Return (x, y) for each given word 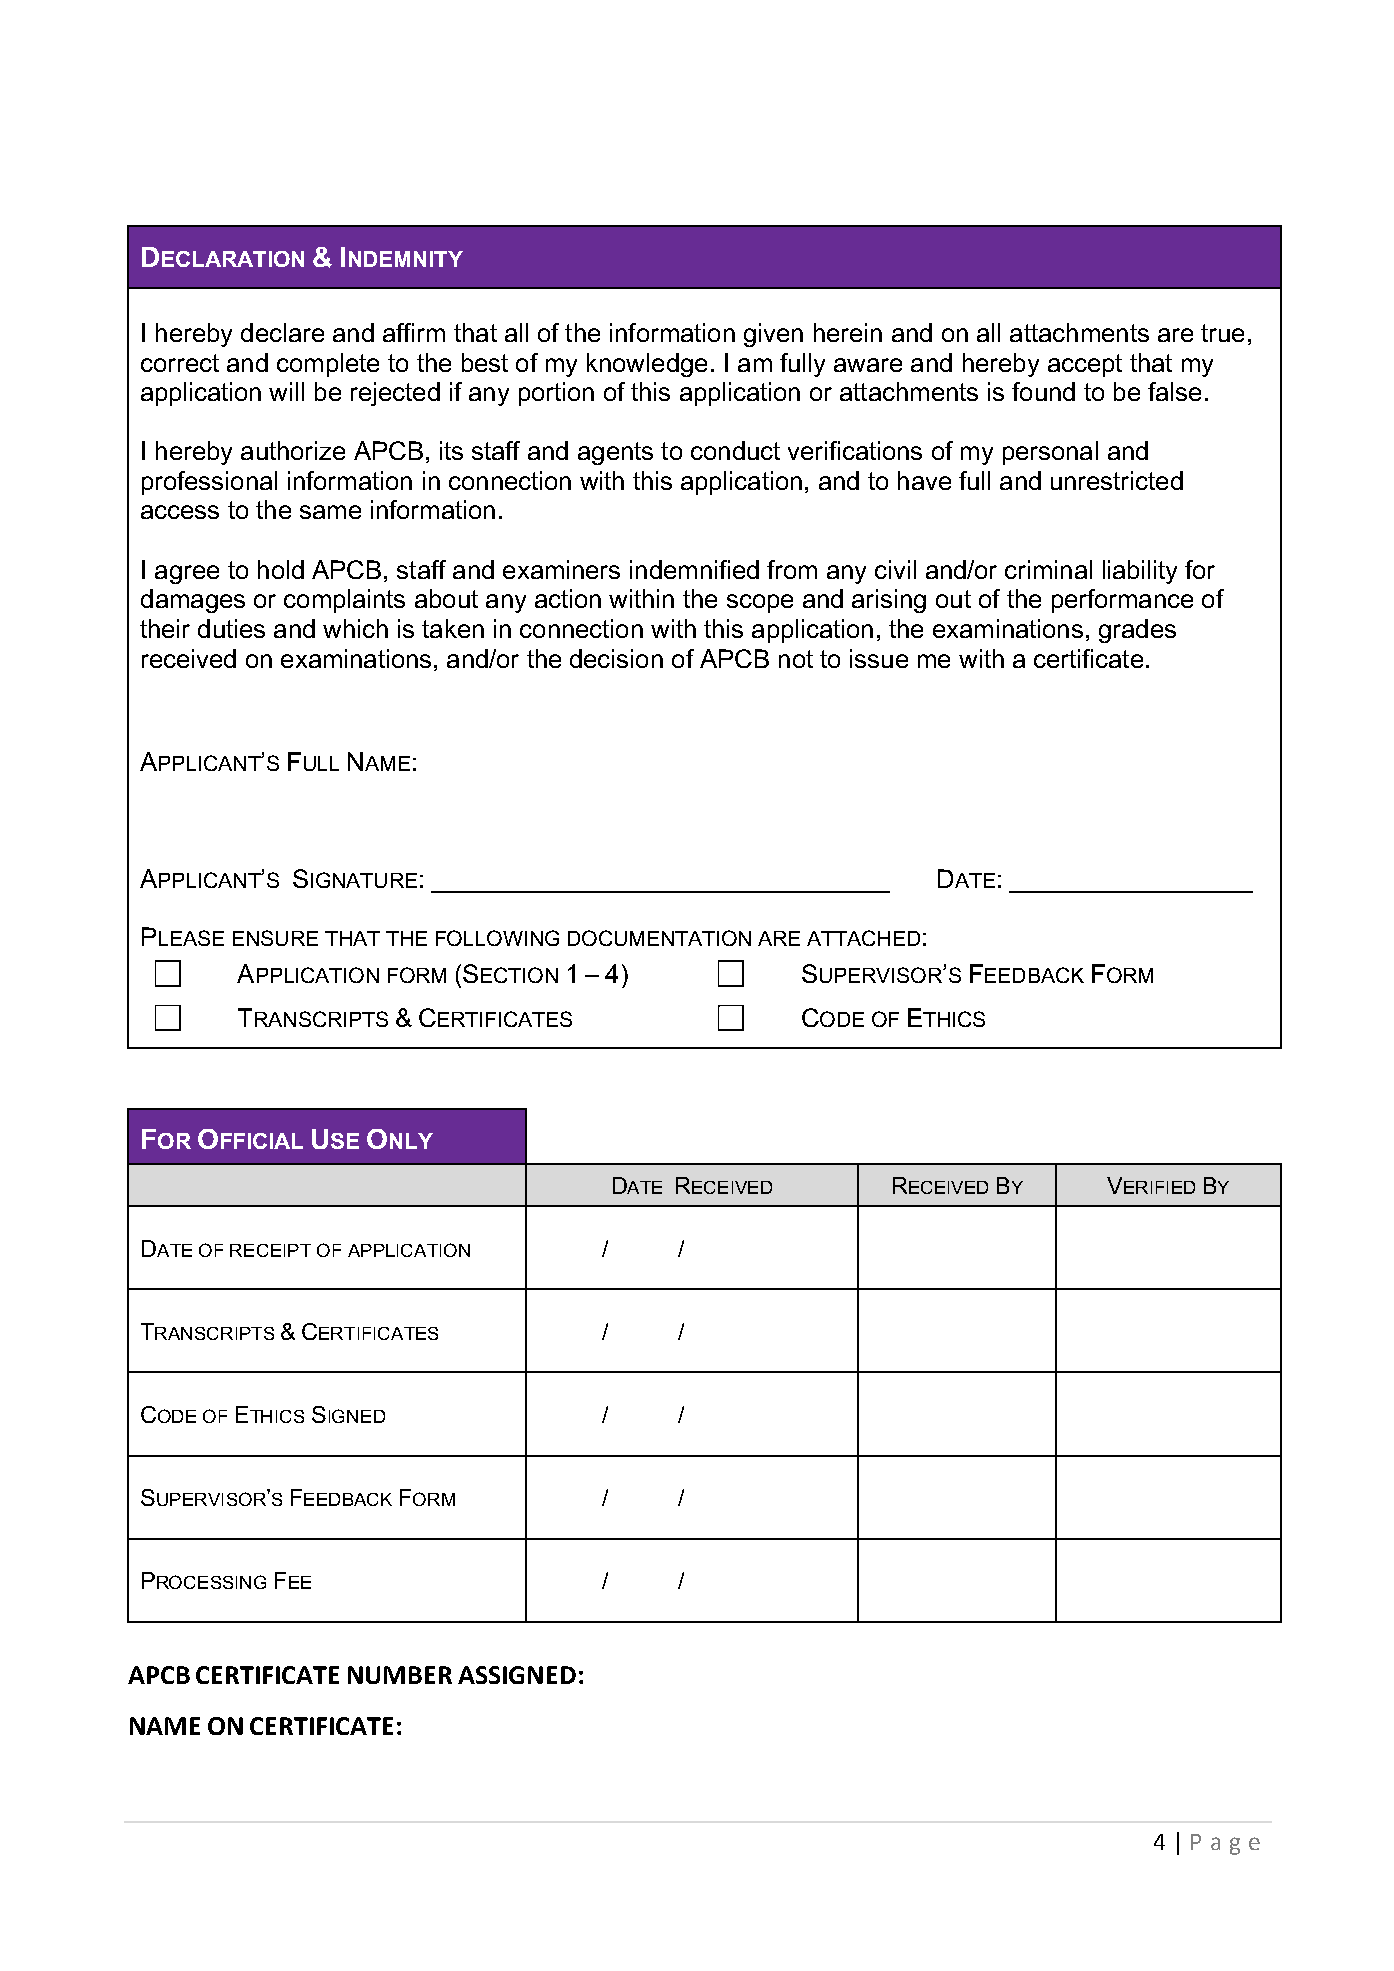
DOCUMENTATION (659, 938)
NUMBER (400, 1675)
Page (1225, 1844)
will (286, 391)
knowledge (647, 365)
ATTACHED (863, 938)
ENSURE (275, 938)
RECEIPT (270, 1250)
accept (1085, 365)
